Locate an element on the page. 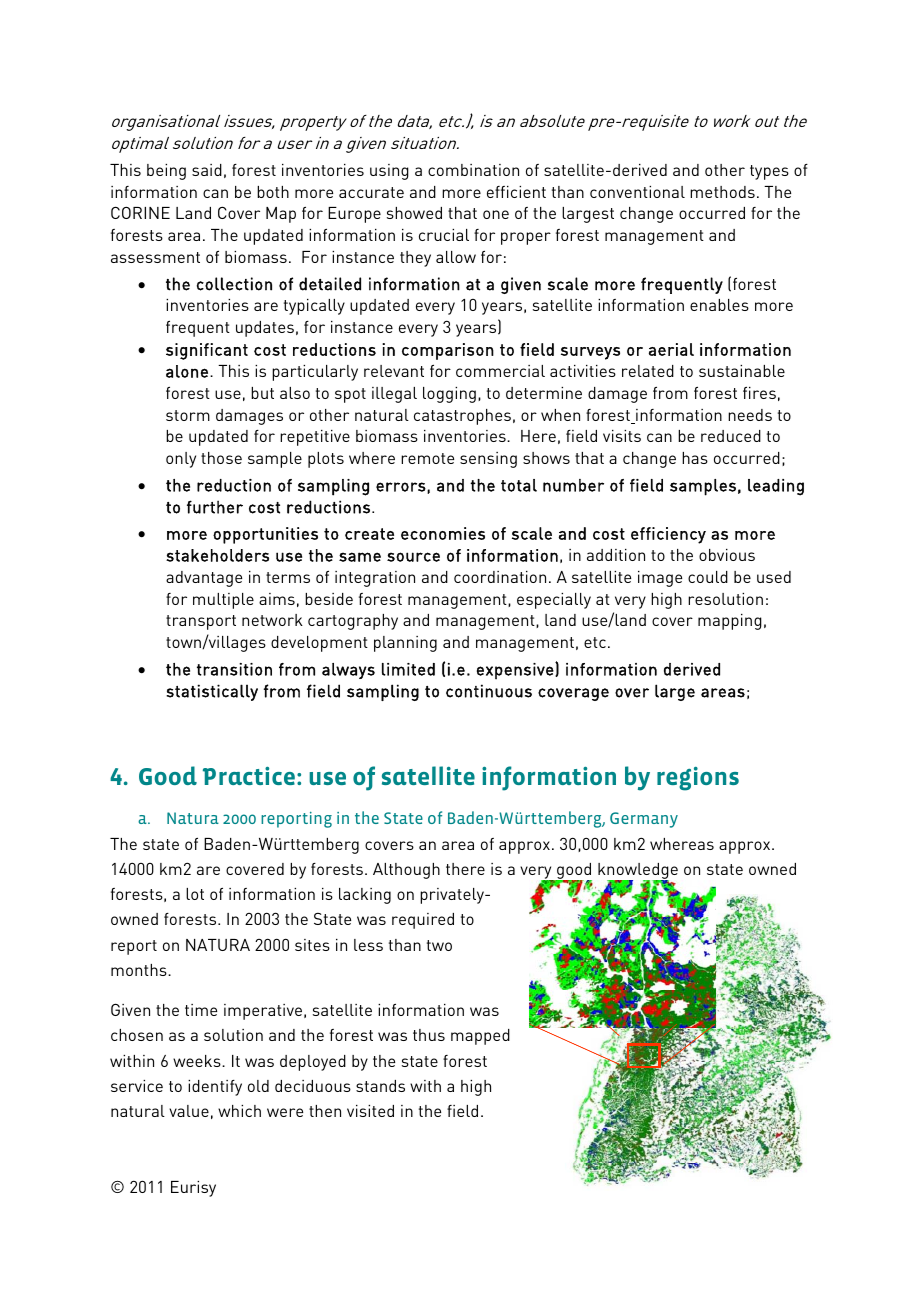 The width and height of the image is (924, 1308). identify is located at coordinates (215, 1088).
